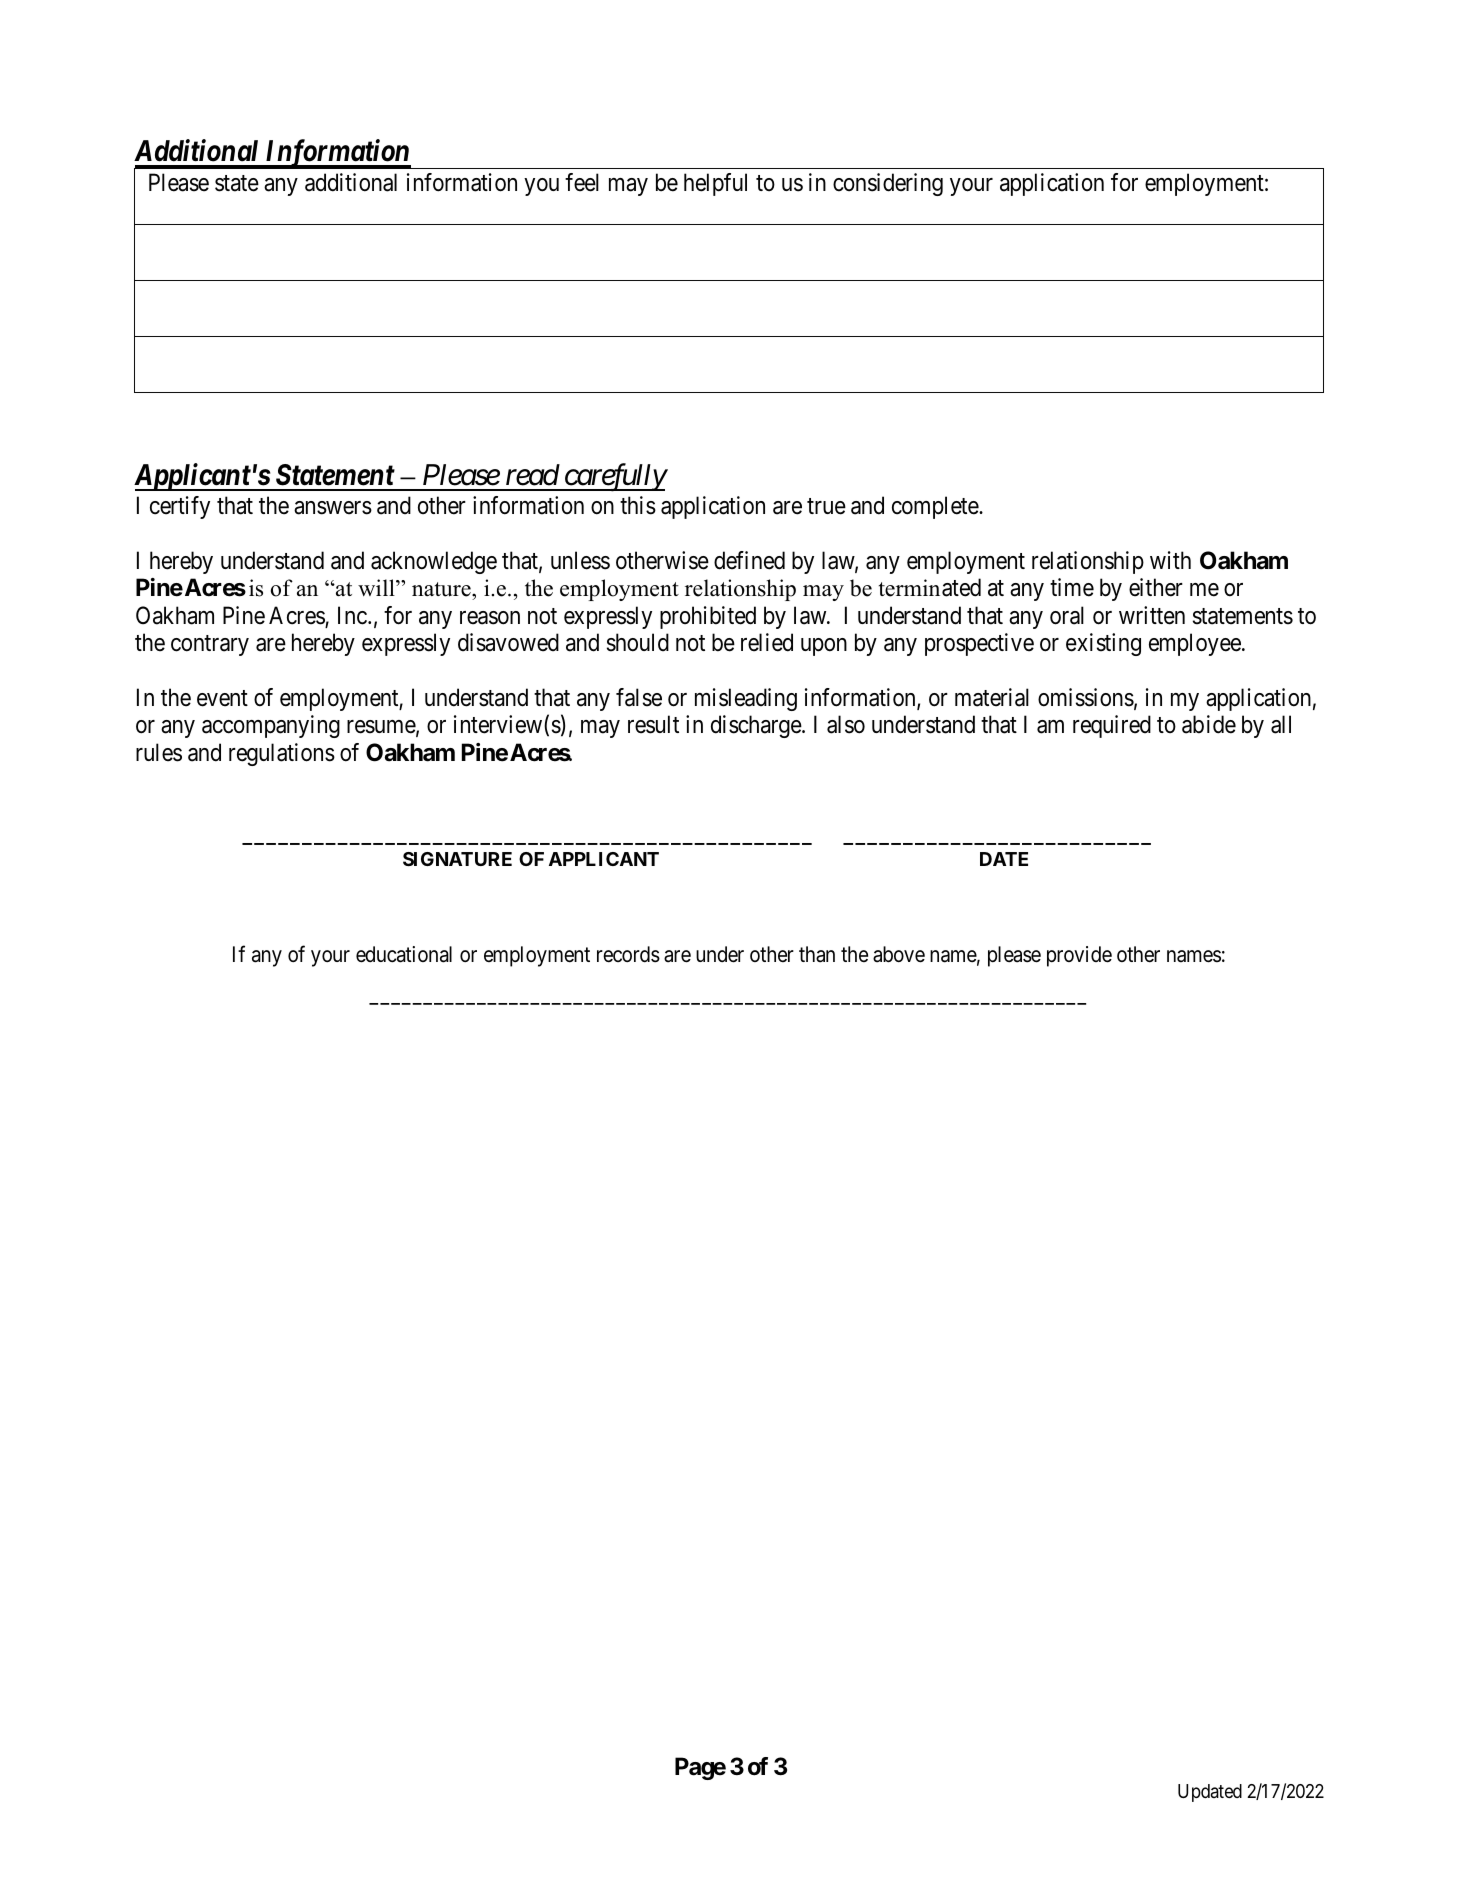 This screenshot has width=1459, height=1888. Describe the element at coordinates (582, 182) in the screenshot. I see `feel` at that location.
